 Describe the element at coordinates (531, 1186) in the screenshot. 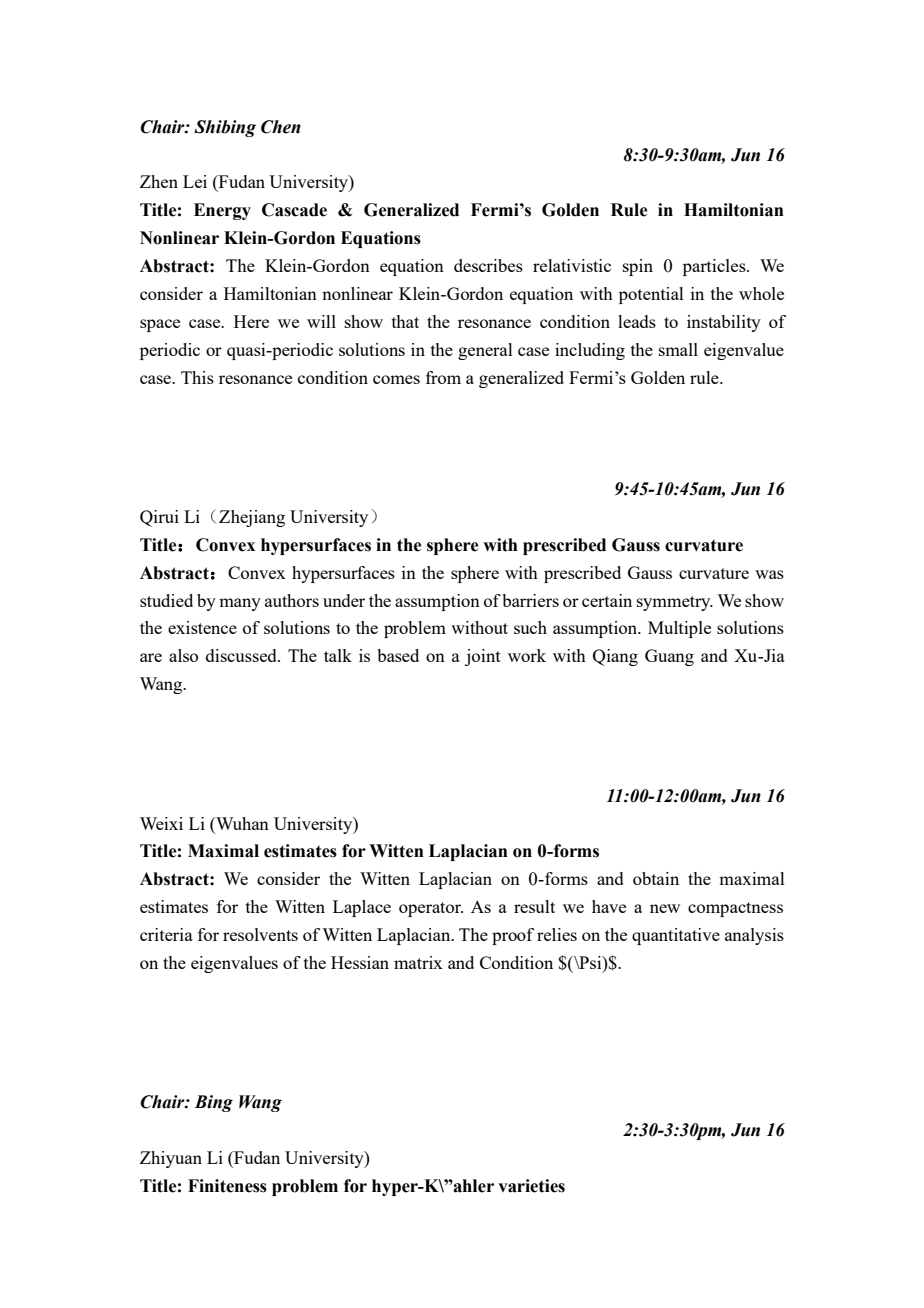

I see `varieties` at that location.
